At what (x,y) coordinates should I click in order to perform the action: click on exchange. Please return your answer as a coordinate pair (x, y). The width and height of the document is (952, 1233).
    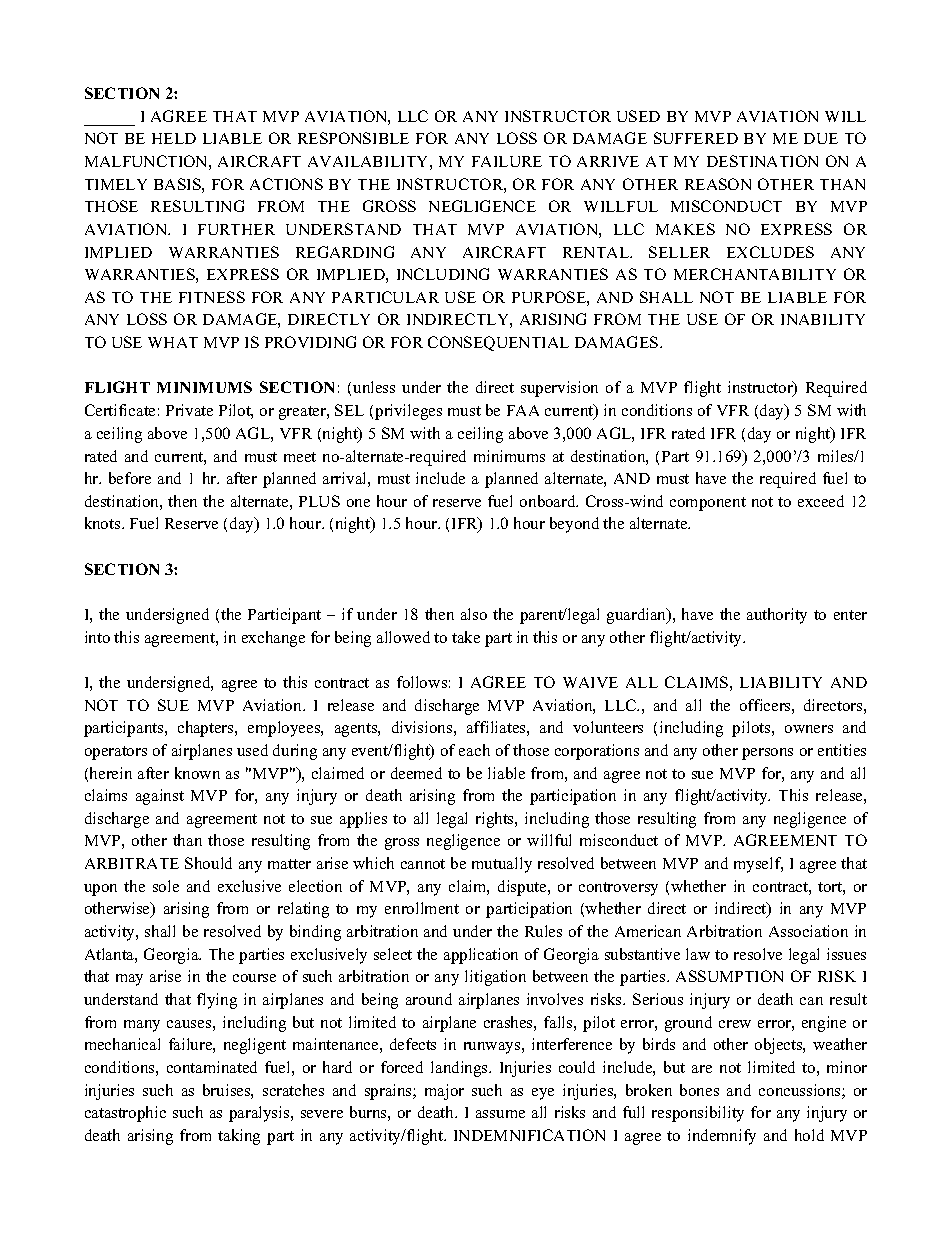
    Looking at the image, I should click on (273, 639).
